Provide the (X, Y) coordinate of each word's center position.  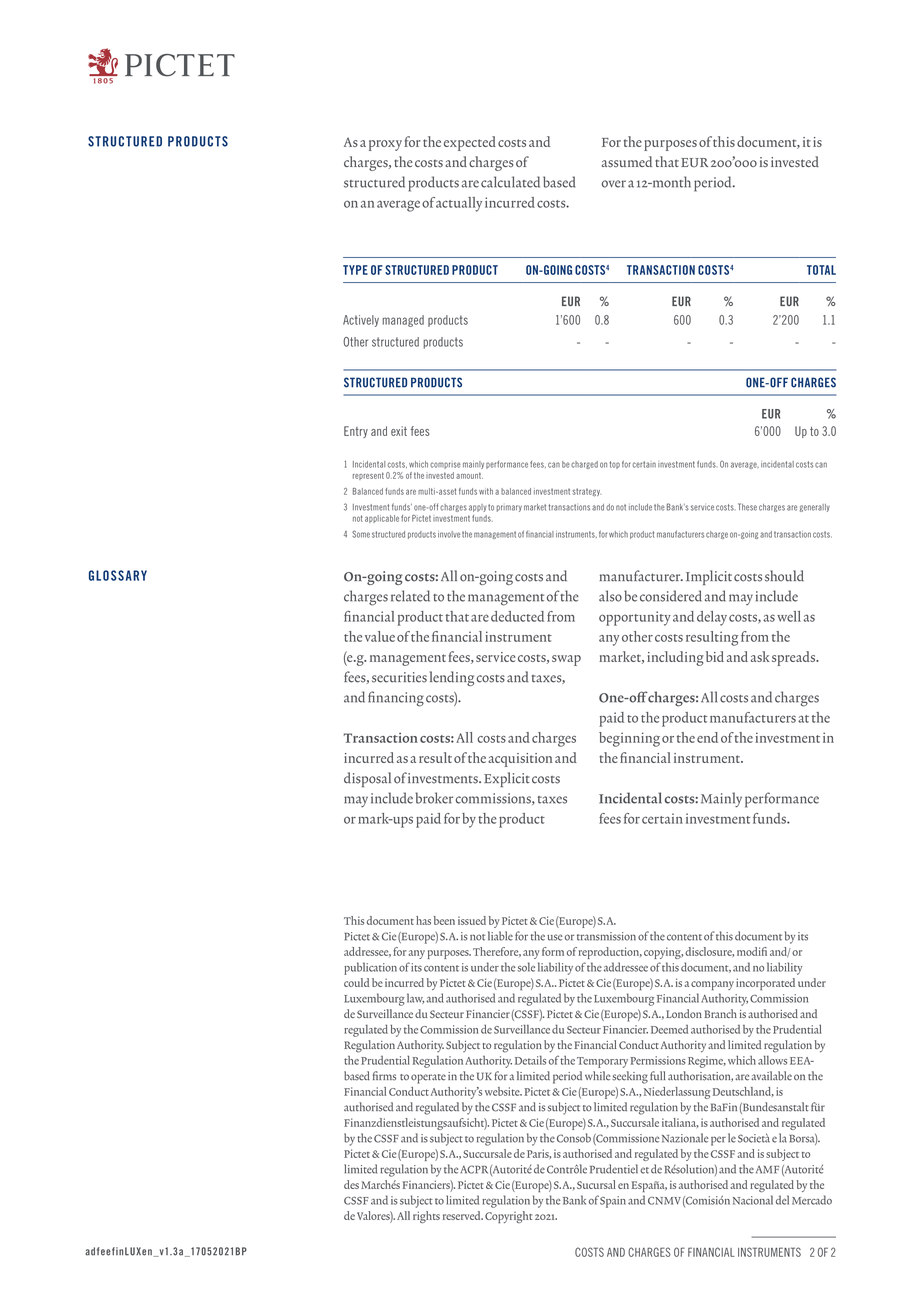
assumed (627, 161)
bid (715, 656)
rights (426, 1217)
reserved (463, 1215)
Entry (356, 432)
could (356, 982)
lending (452, 678)
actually (459, 204)
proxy (385, 145)
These (747, 507)
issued (472, 920)
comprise (445, 465)
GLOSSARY (118, 575)
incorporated (765, 984)
